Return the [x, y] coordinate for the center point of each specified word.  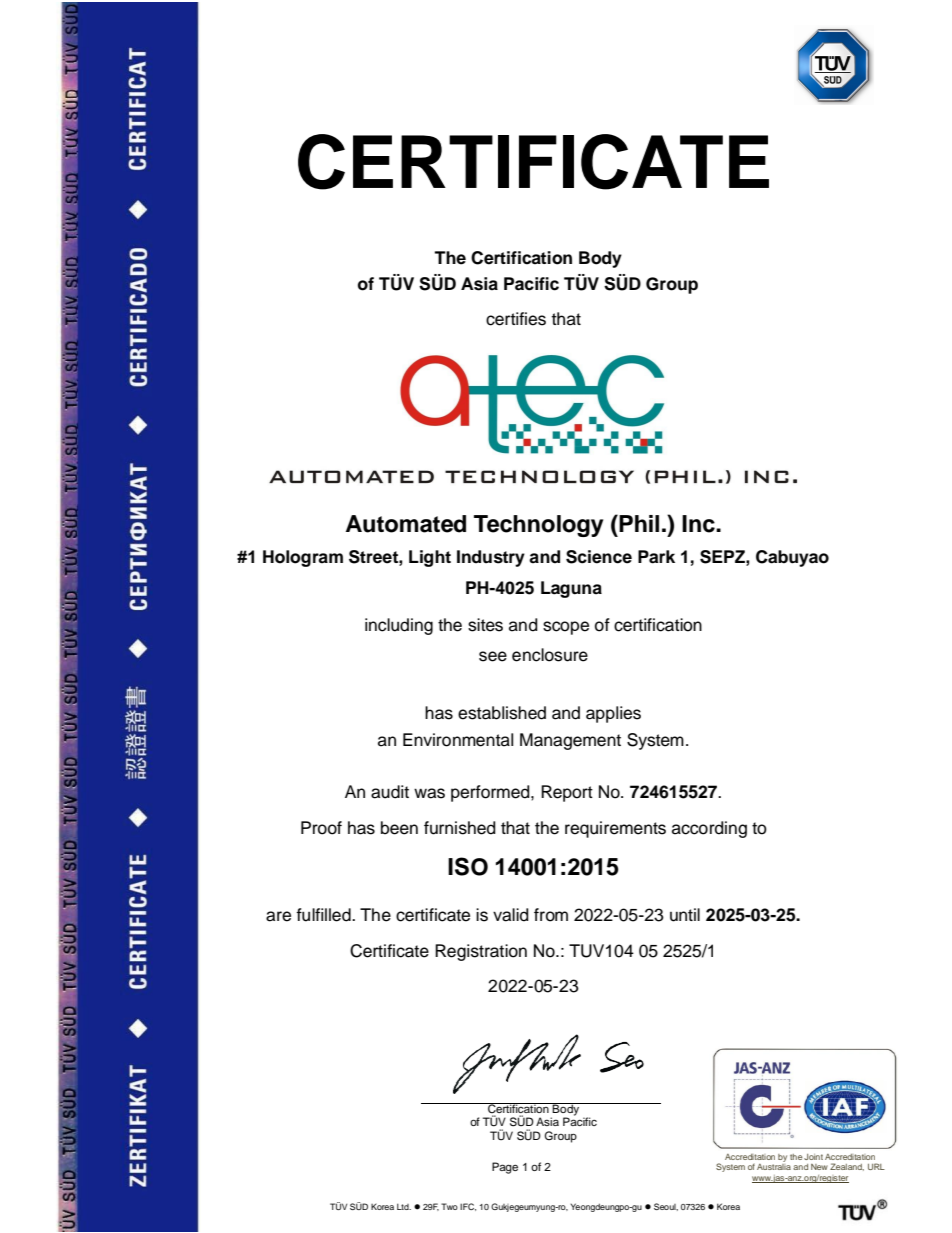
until [685, 915]
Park [656, 557]
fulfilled [324, 915]
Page [505, 1168]
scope [566, 628]
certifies [516, 319]
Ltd [404, 1206]
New [819, 1167]
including [399, 626]
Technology [538, 526]
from [551, 915]
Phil [639, 523]
